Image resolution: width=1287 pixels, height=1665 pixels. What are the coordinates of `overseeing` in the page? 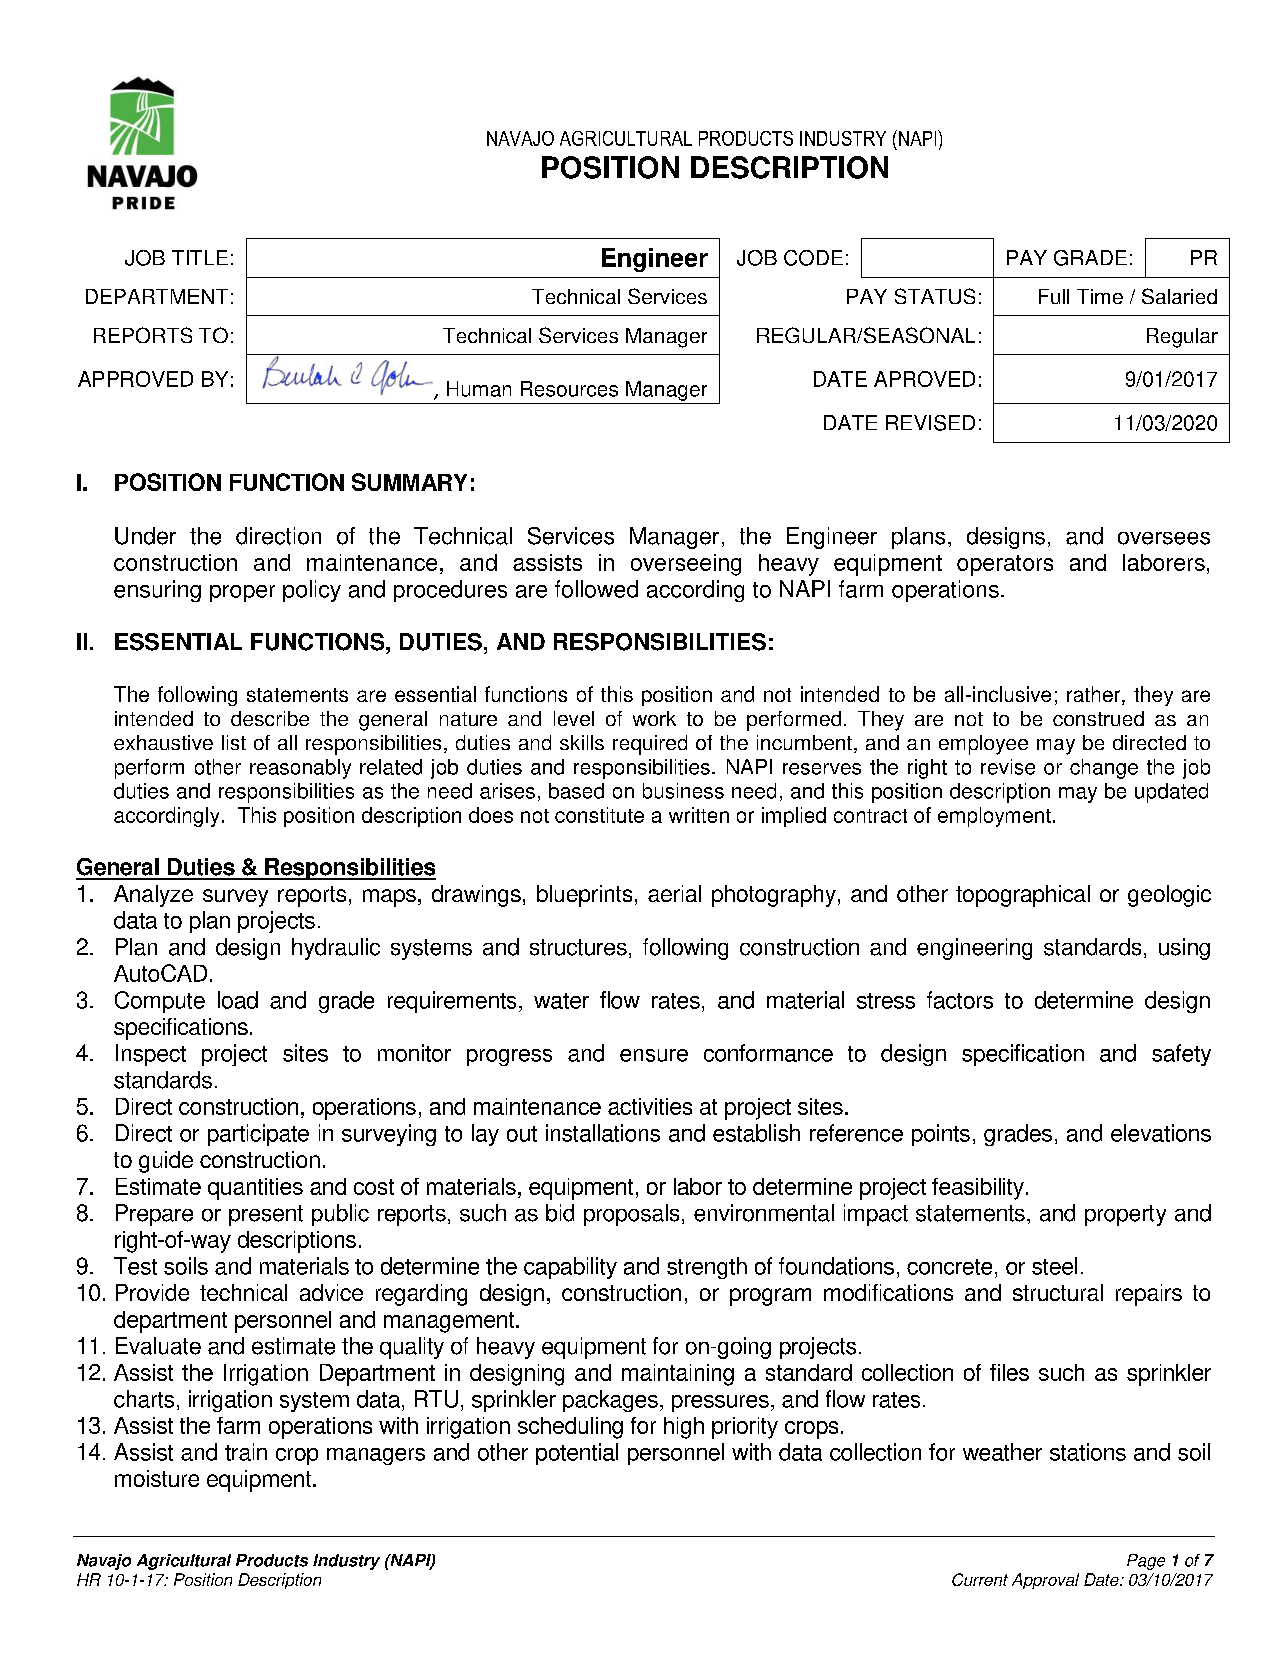 It's located at (686, 565).
